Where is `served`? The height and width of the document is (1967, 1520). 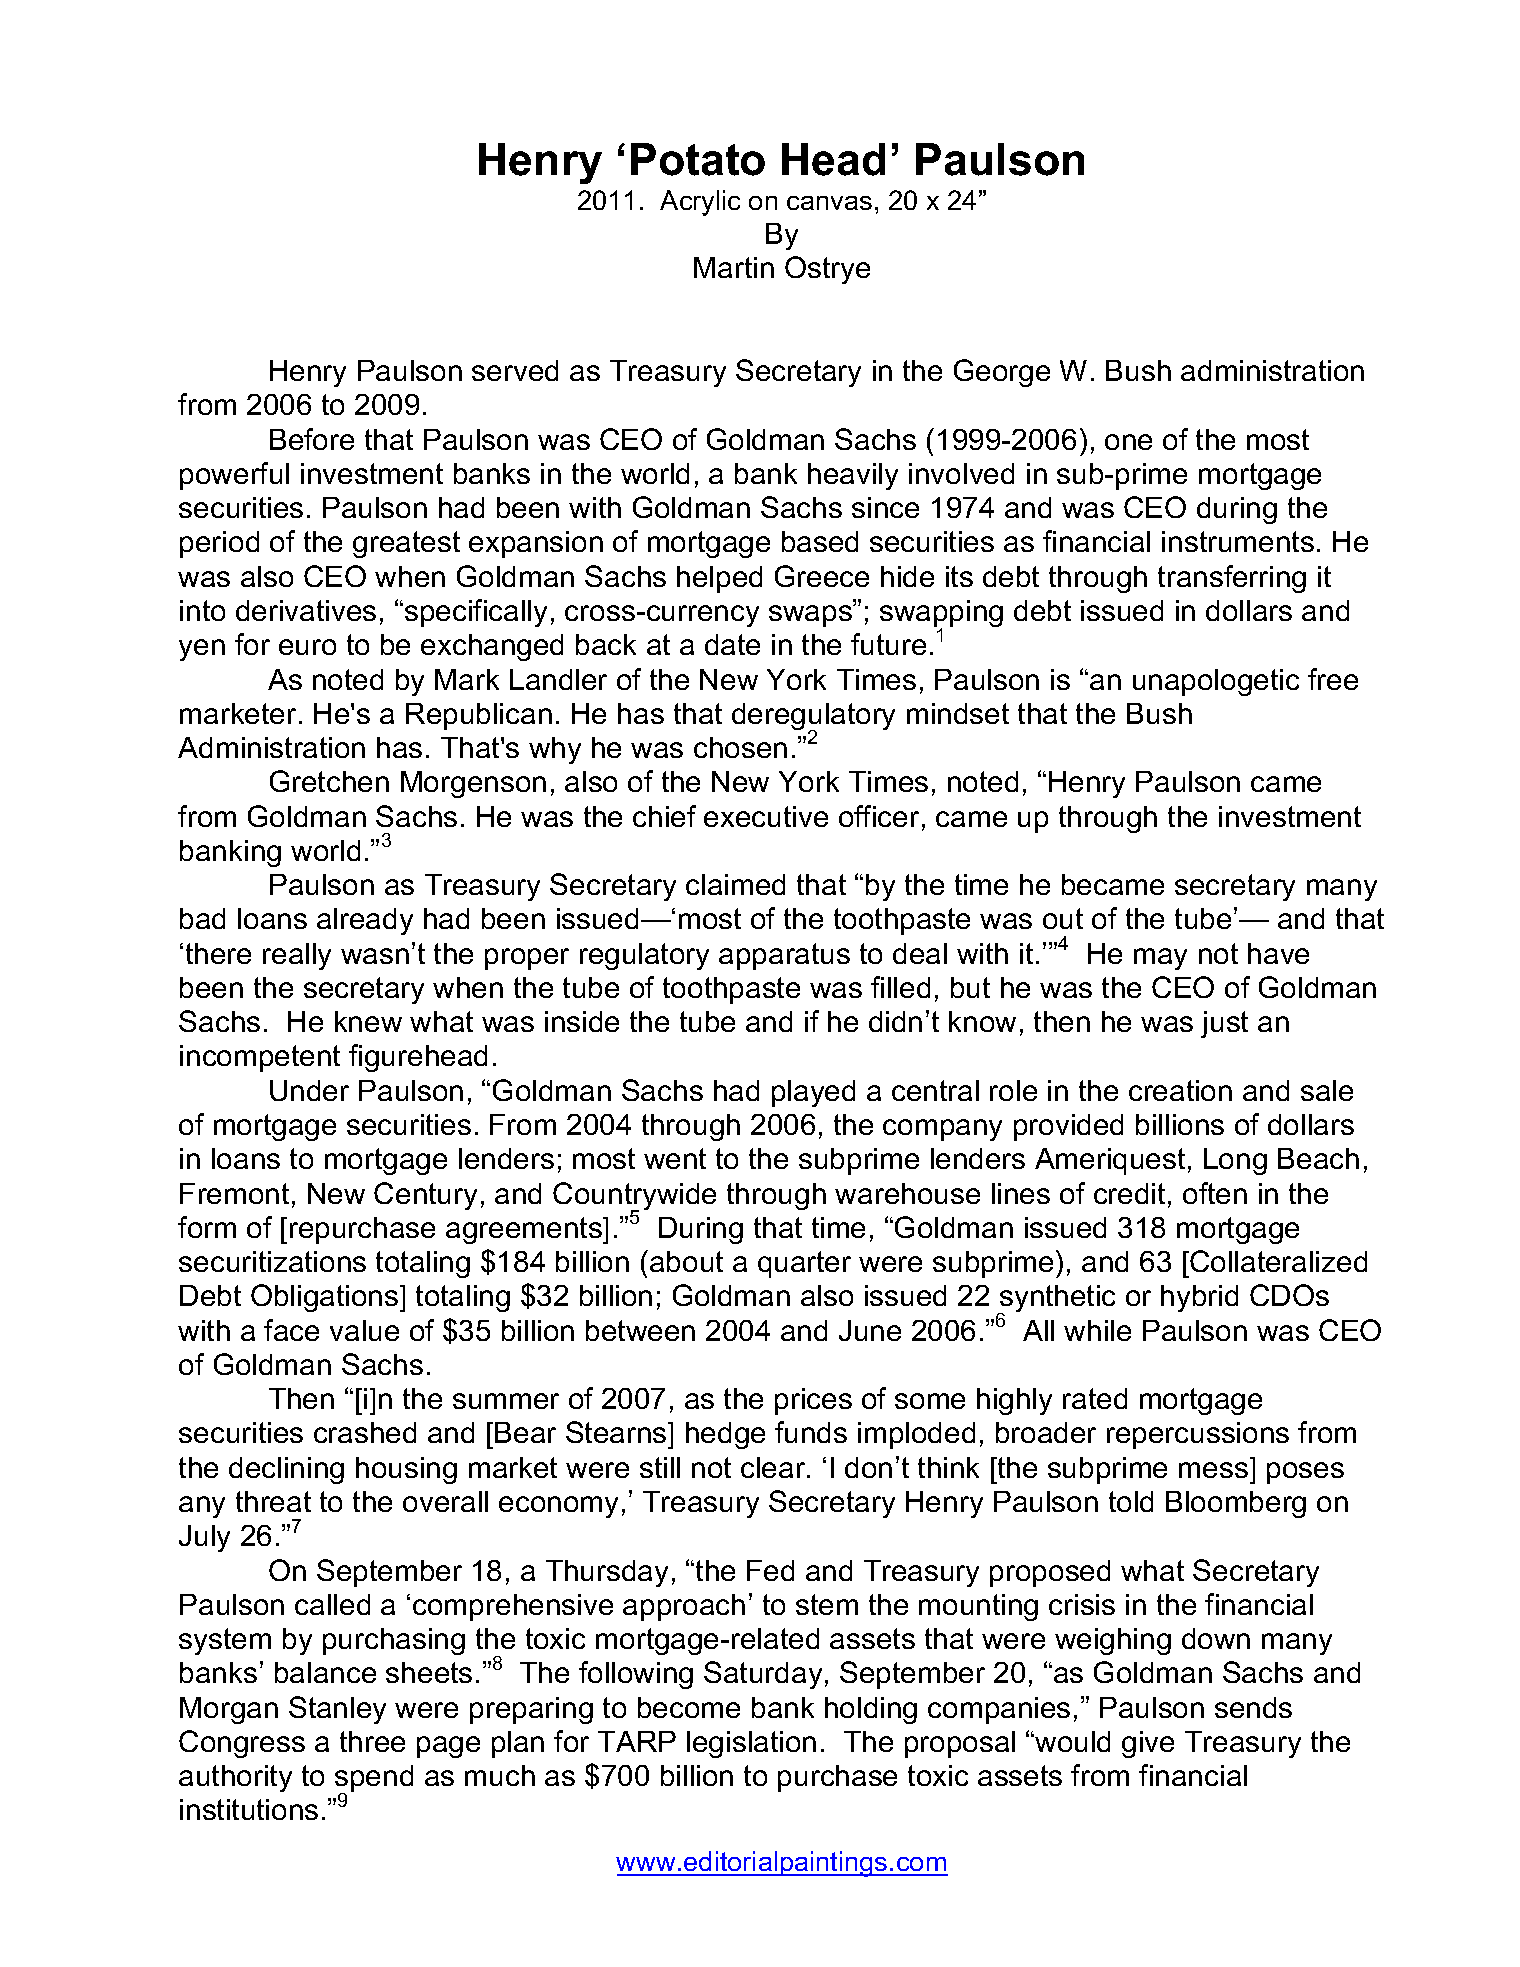 served is located at coordinates (515, 370).
